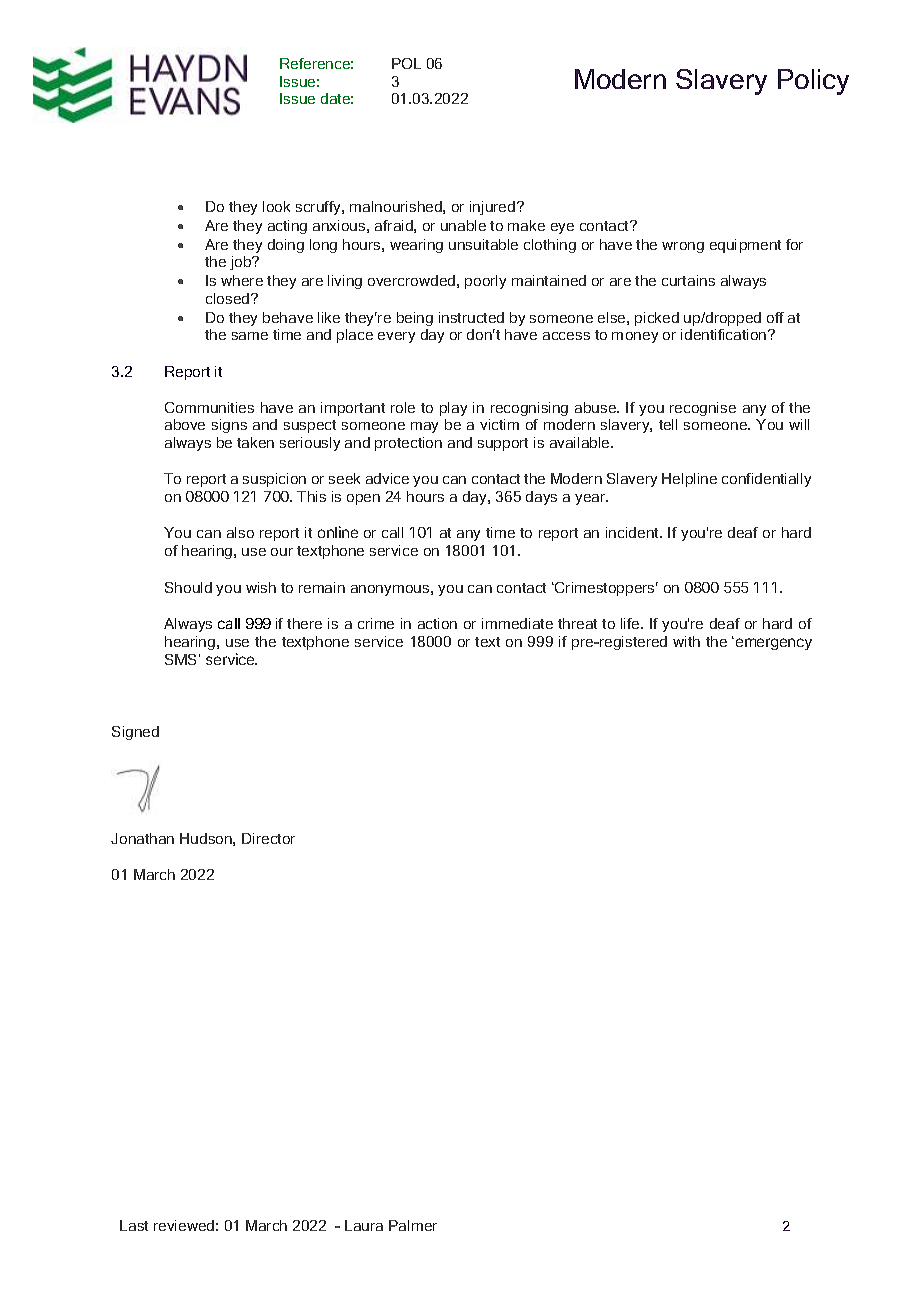 The height and width of the image is (1308, 924). I want to click on action, so click(437, 623).
